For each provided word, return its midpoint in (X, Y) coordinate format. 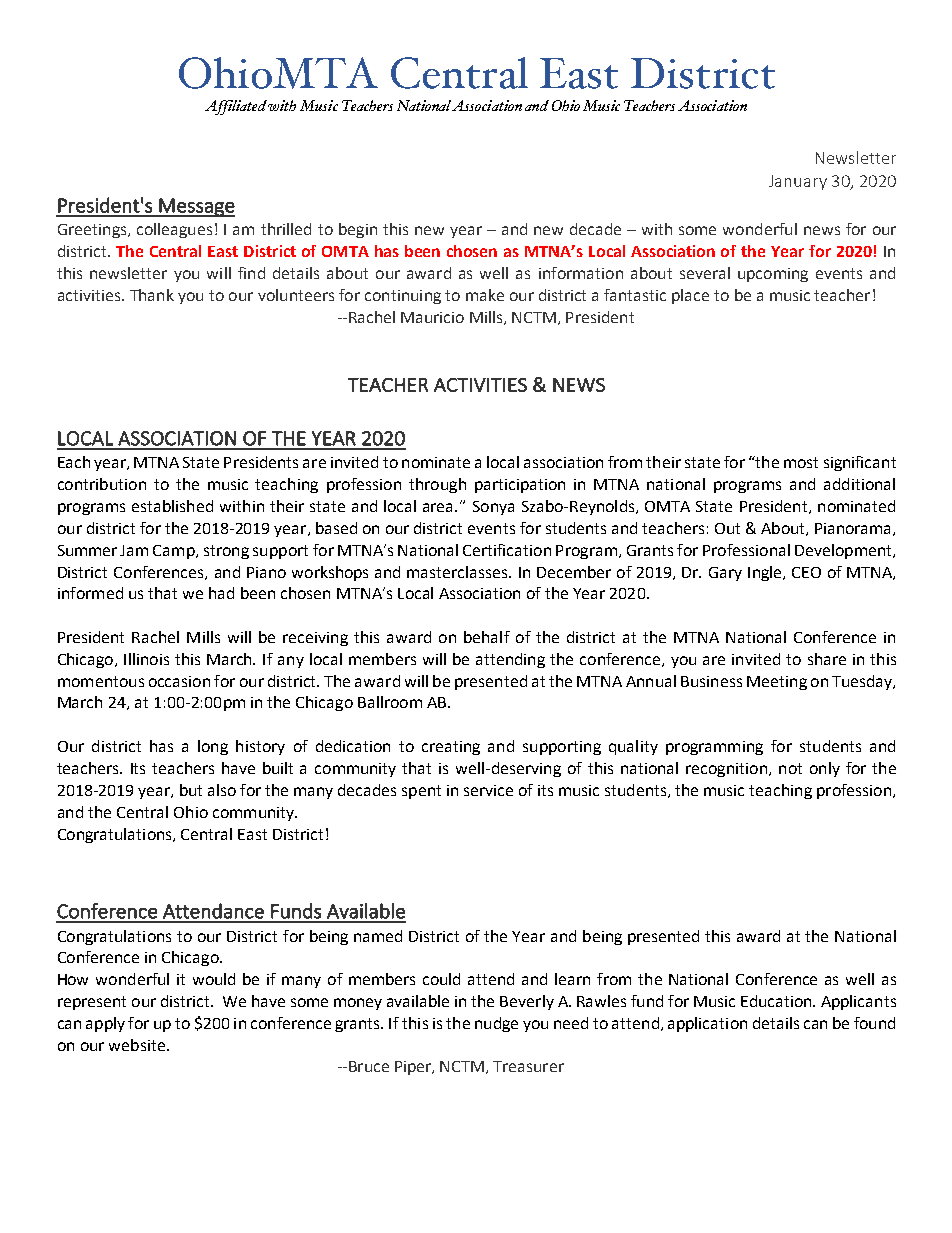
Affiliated (237, 107)
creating (451, 748)
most (801, 462)
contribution (102, 484)
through (437, 485)
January (798, 182)
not (790, 768)
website (137, 1045)
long (213, 747)
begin (358, 230)
